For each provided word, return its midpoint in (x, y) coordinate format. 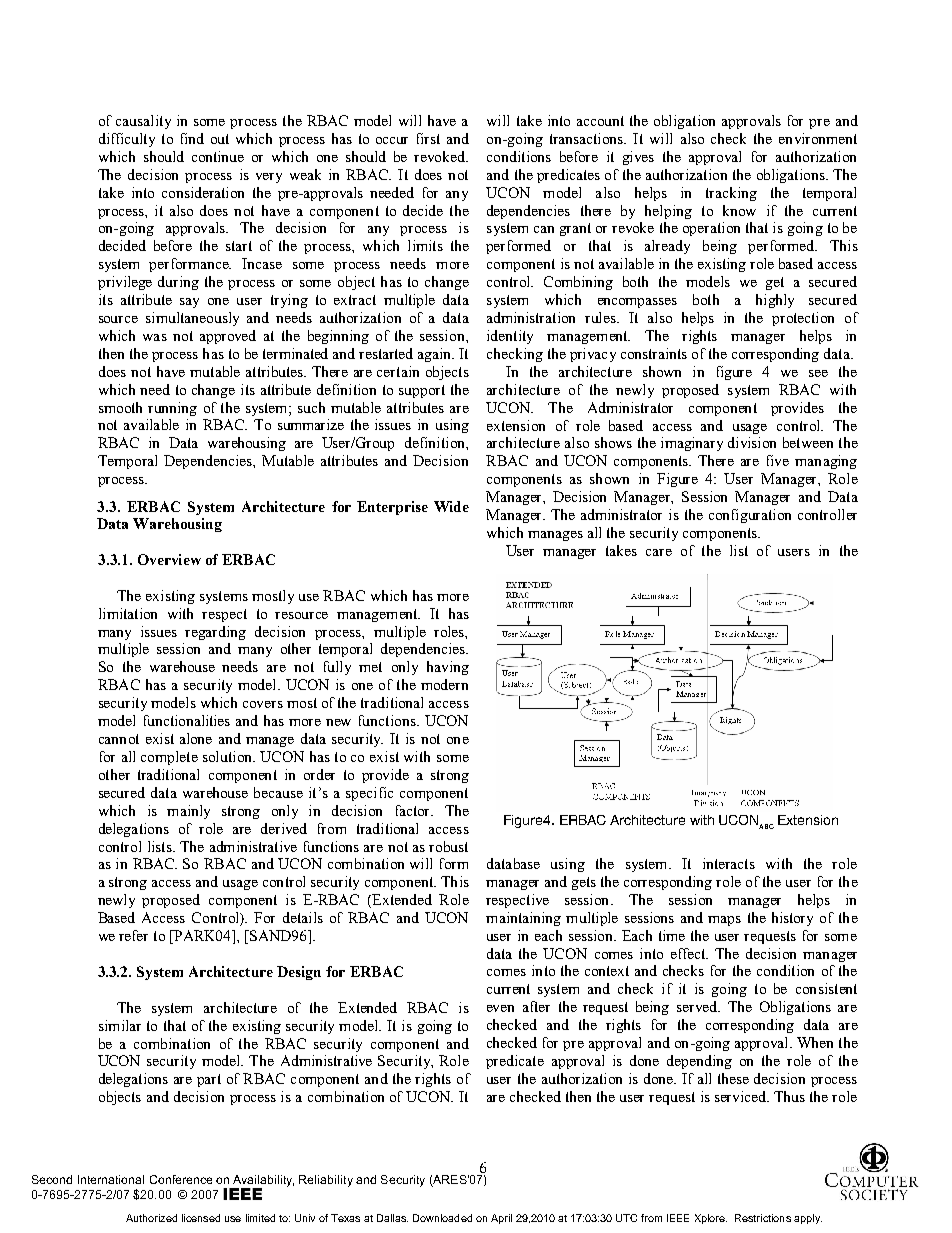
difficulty (127, 140)
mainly (188, 812)
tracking (731, 194)
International (111, 1179)
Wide (451, 506)
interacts (729, 863)
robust (448, 846)
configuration (750, 516)
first (428, 138)
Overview (169, 559)
